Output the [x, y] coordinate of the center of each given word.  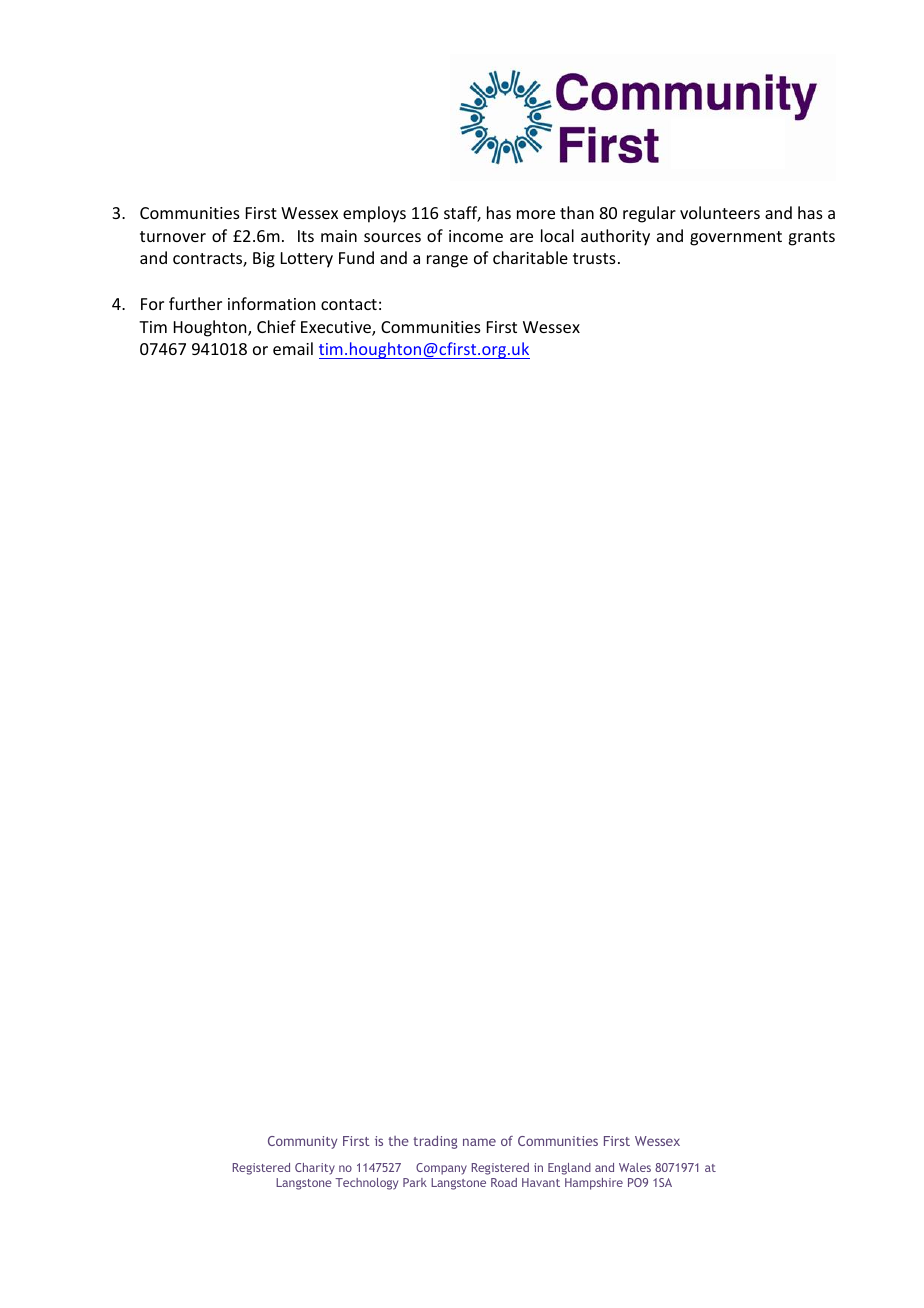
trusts [594, 258]
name [479, 1142]
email [293, 348]
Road [504, 1182]
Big [264, 260]
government [736, 238]
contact [349, 304]
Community [302, 1142]
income [476, 236]
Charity [315, 1169]
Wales [635, 1167]
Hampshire [594, 1184]
